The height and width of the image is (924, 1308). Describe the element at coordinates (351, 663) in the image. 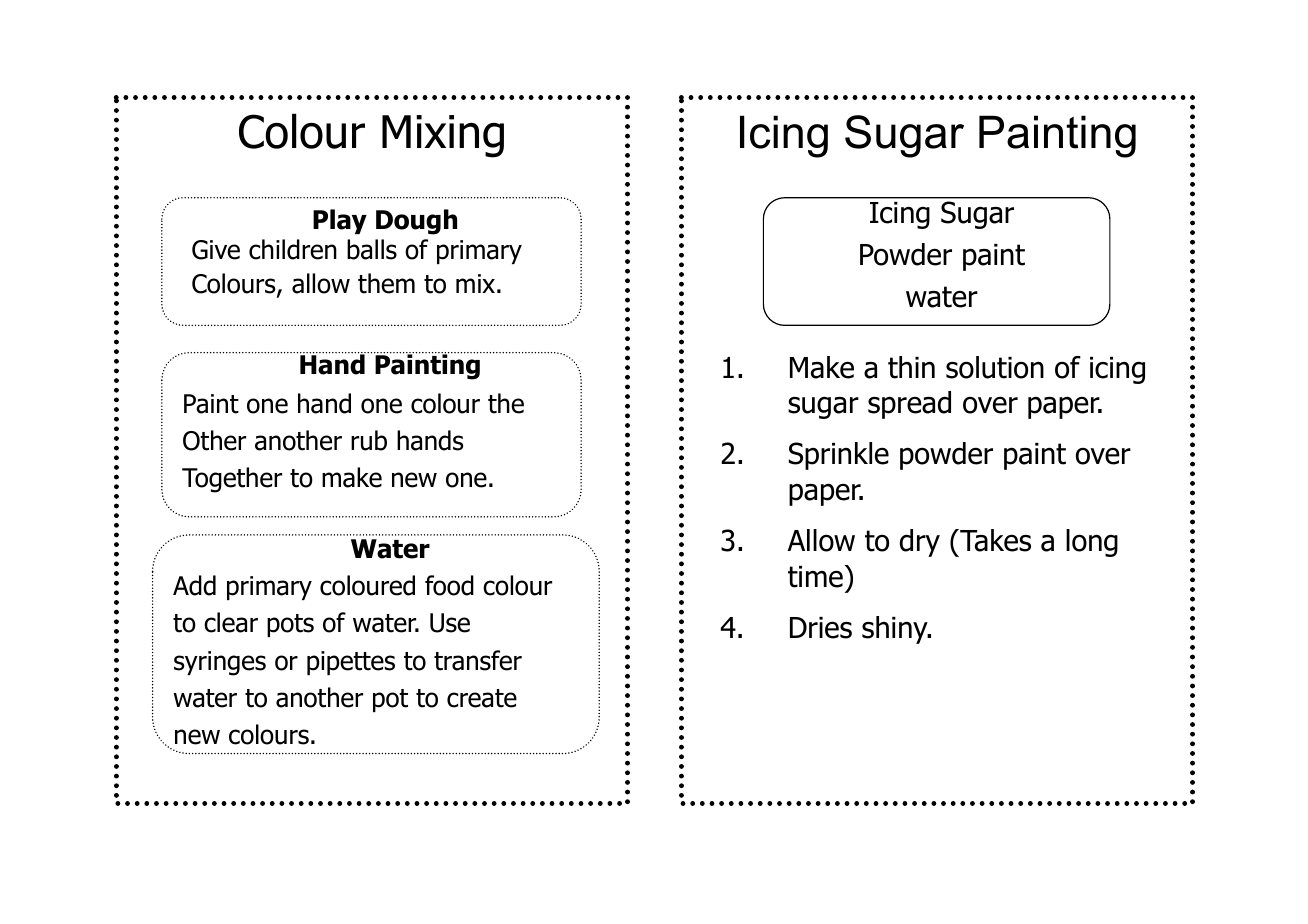

I see `pipettes` at that location.
